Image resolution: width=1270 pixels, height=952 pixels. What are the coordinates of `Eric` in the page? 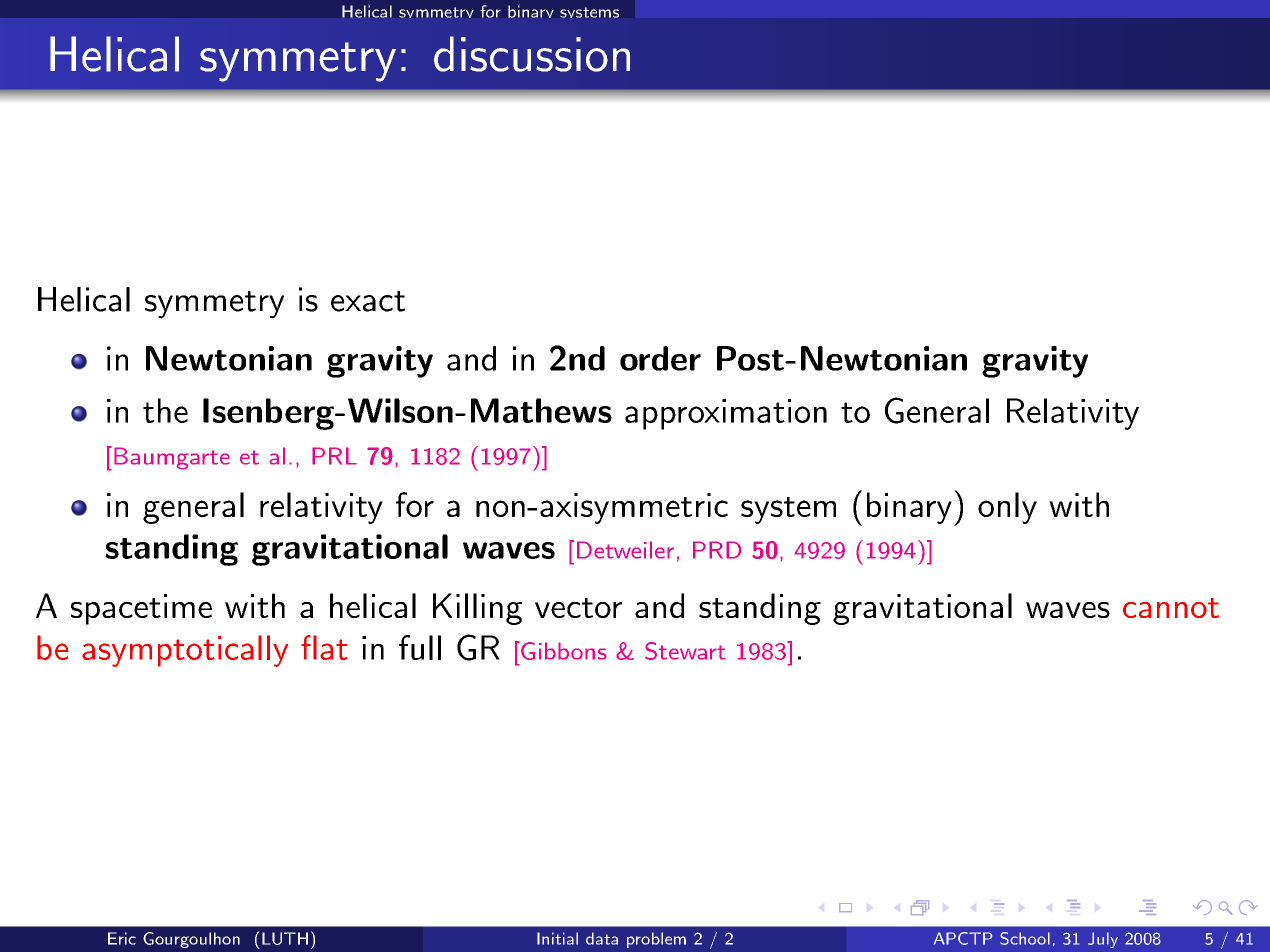 It's located at (122, 938).
